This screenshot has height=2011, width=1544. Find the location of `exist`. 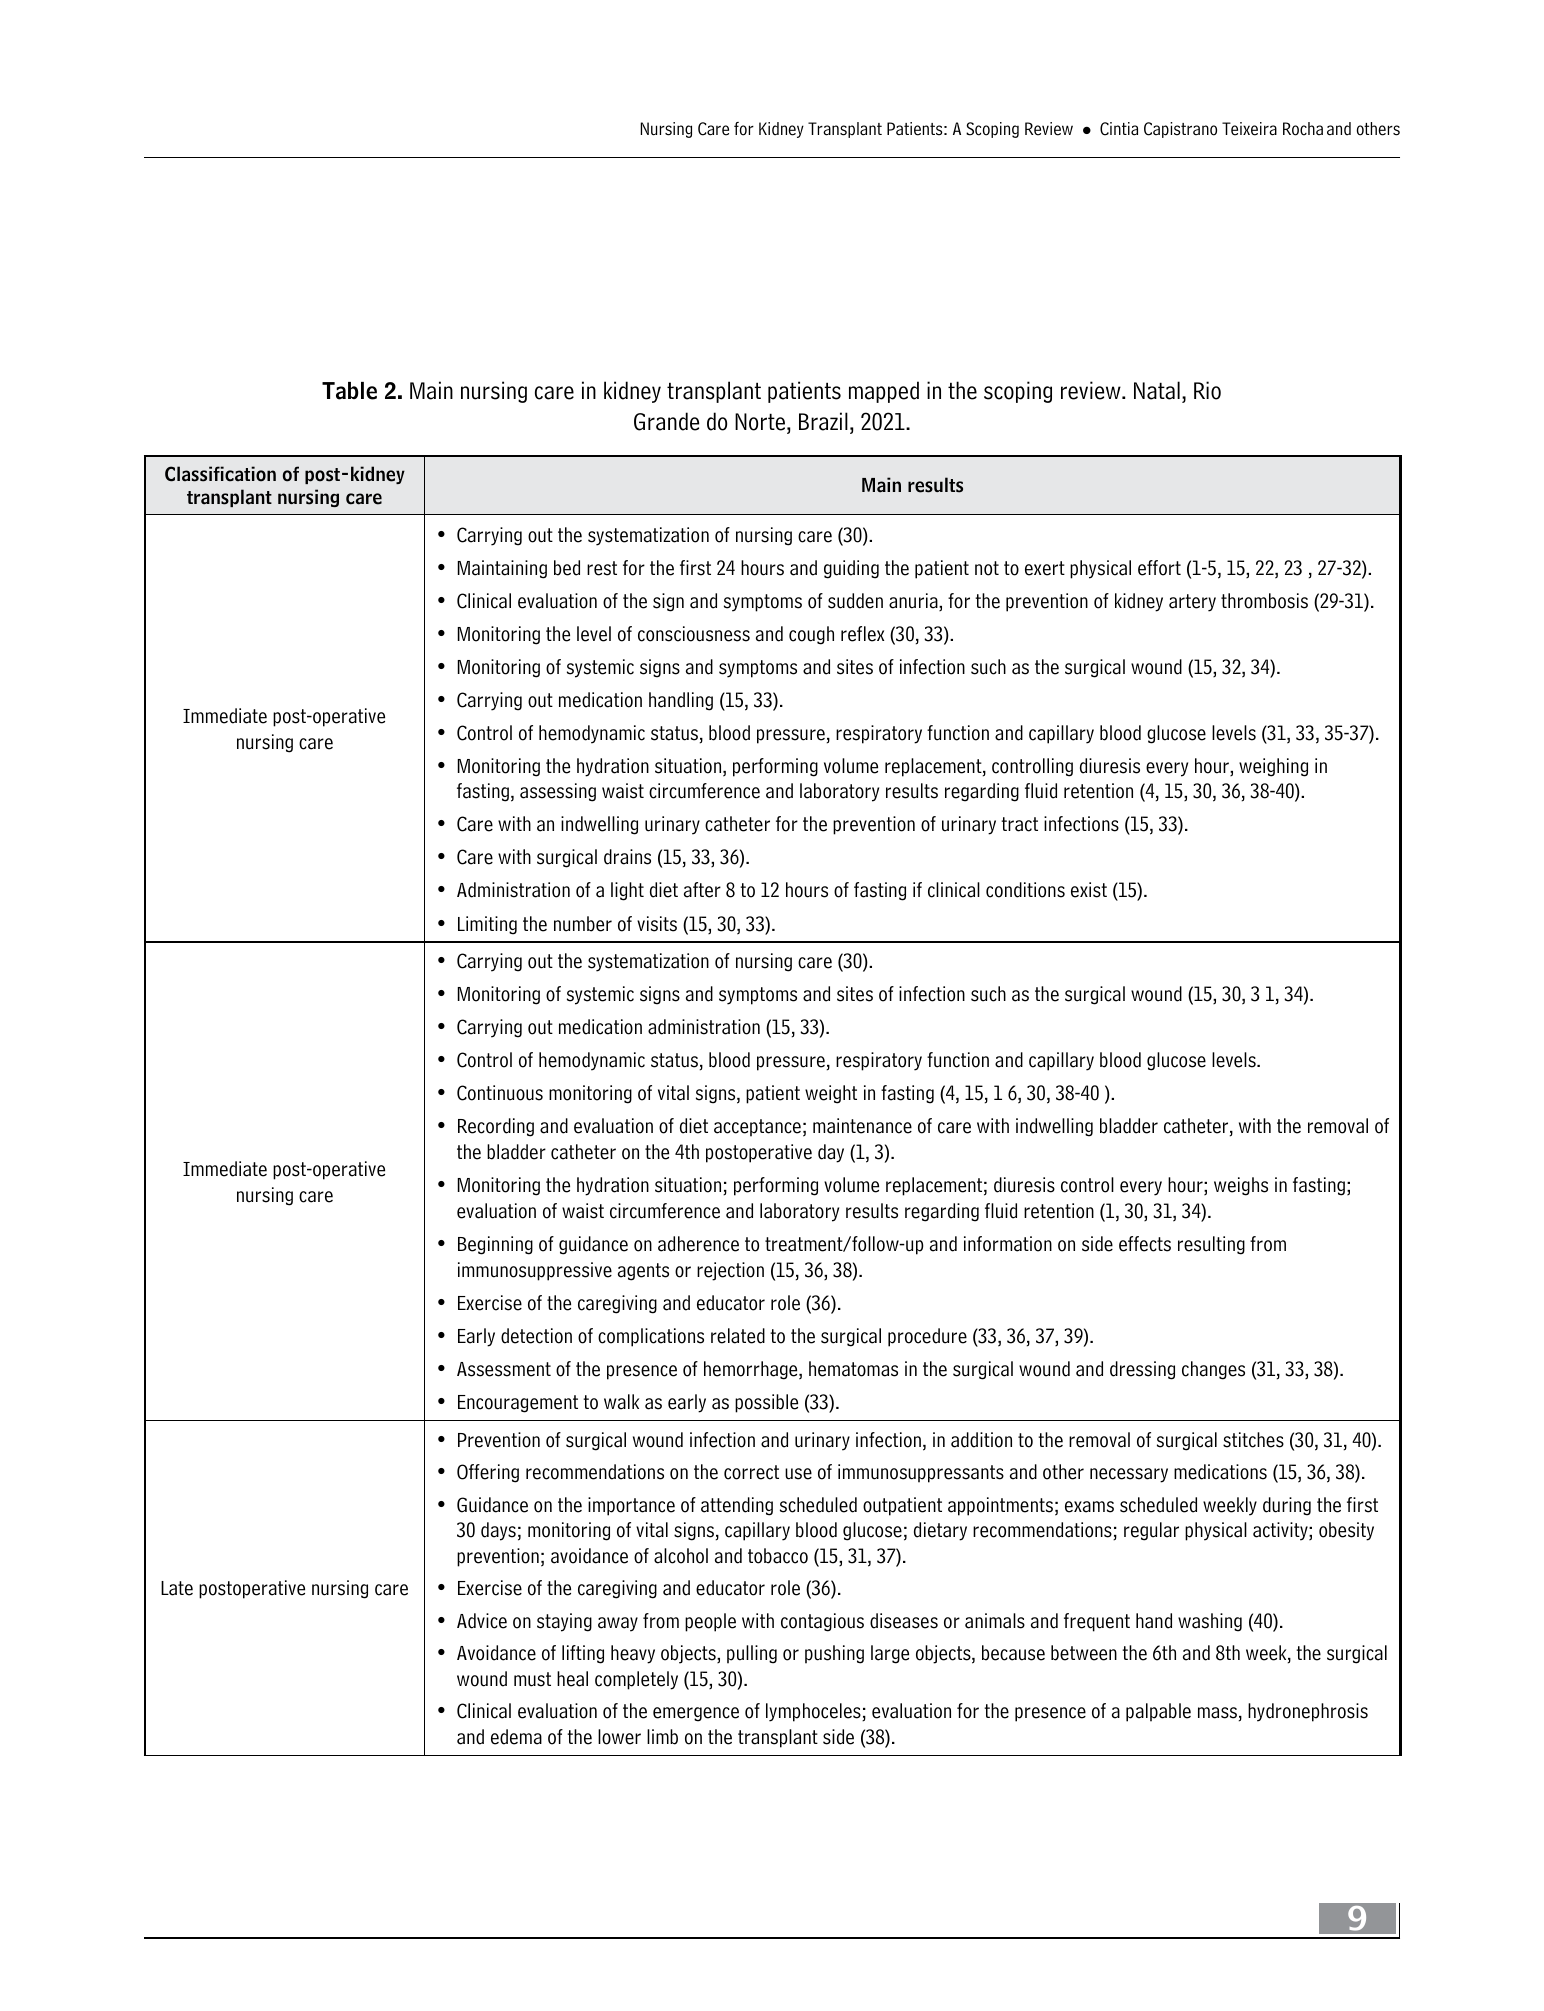

exist is located at coordinates (1089, 890).
